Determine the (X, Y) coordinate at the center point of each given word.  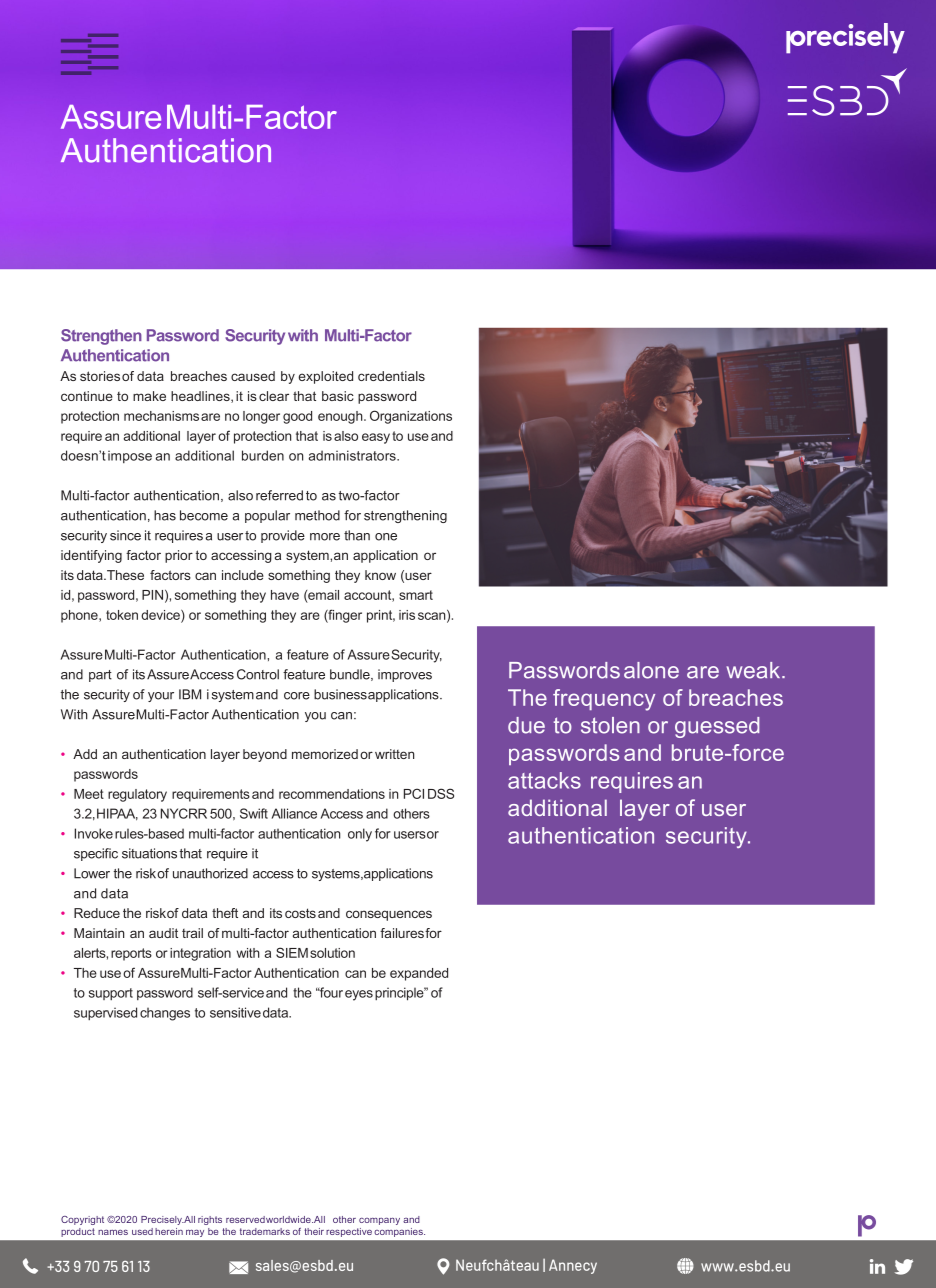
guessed (717, 727)
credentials (391, 376)
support (111, 994)
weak (754, 670)
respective (349, 1232)
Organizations (411, 417)
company (379, 1221)
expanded (419, 974)
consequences (389, 915)
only (360, 835)
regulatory (137, 795)
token (122, 615)
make (149, 396)
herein (169, 1231)
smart (416, 595)
